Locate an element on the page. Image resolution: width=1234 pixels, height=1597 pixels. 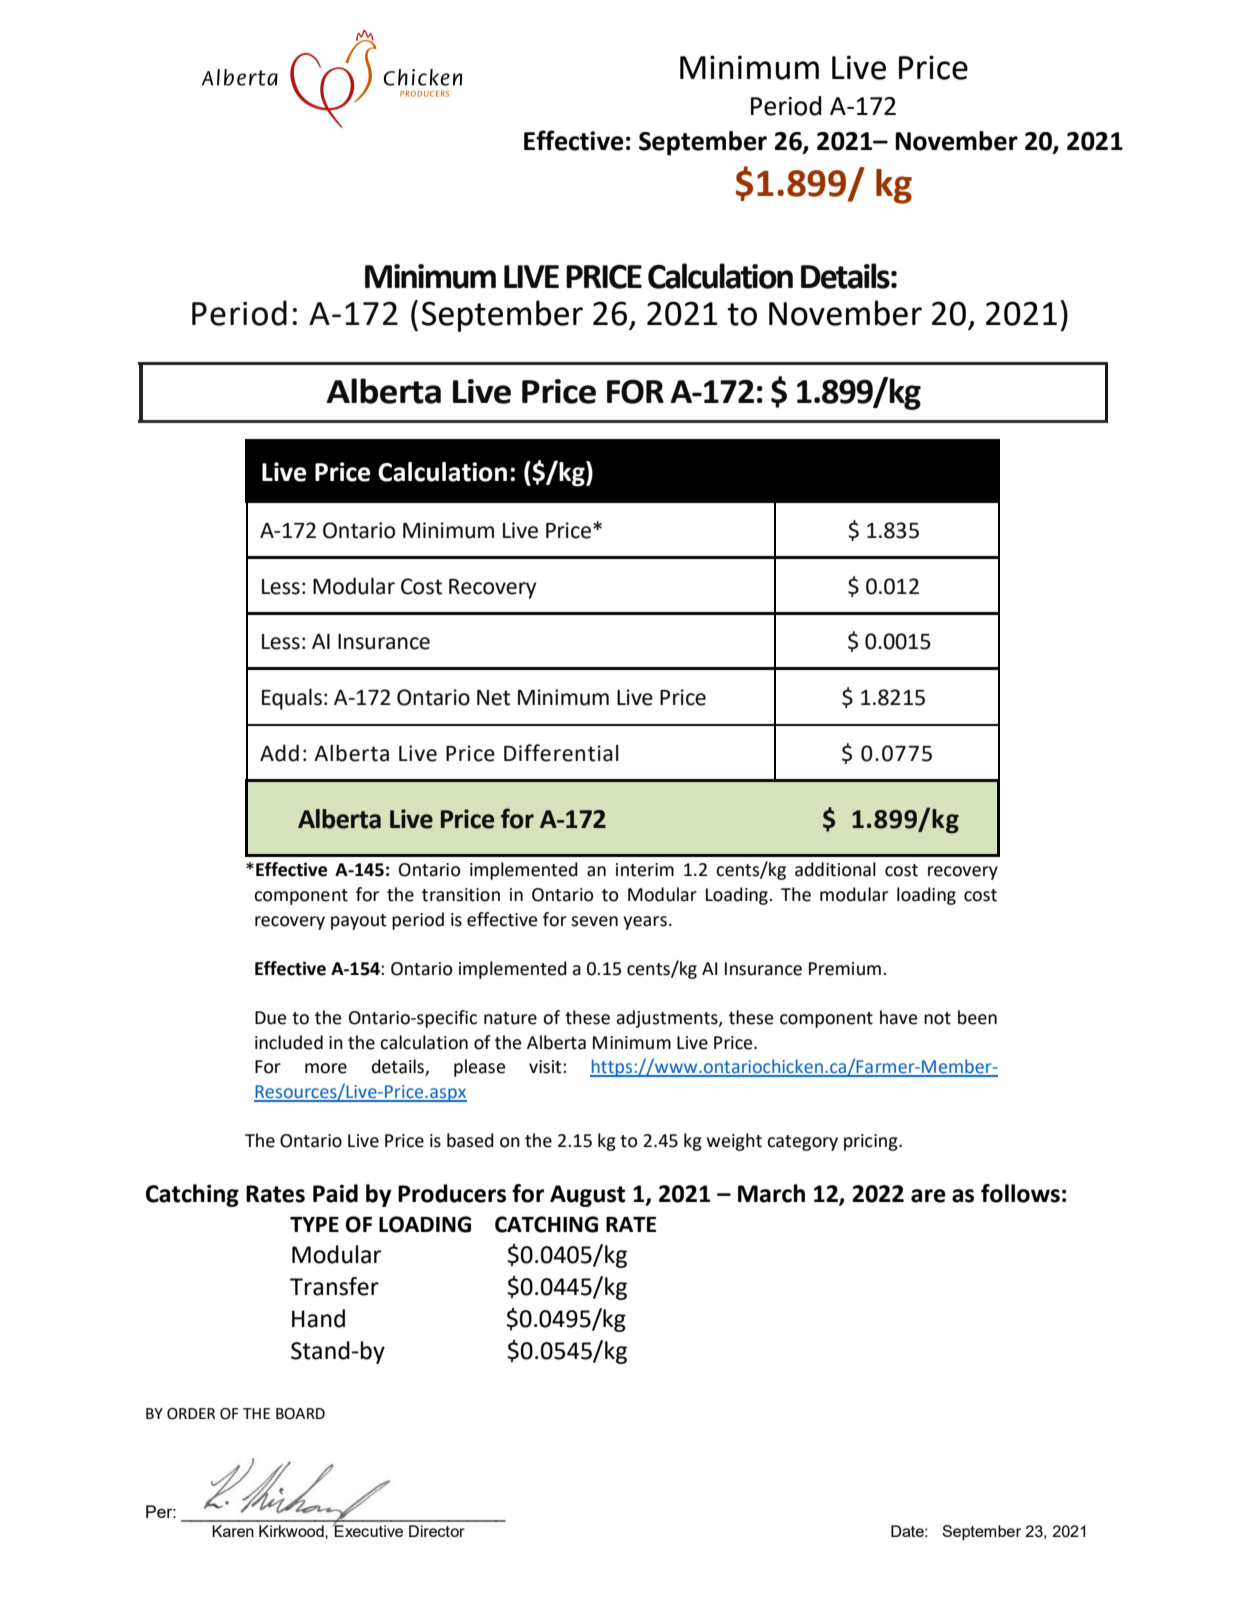
additional is located at coordinates (835, 869).
